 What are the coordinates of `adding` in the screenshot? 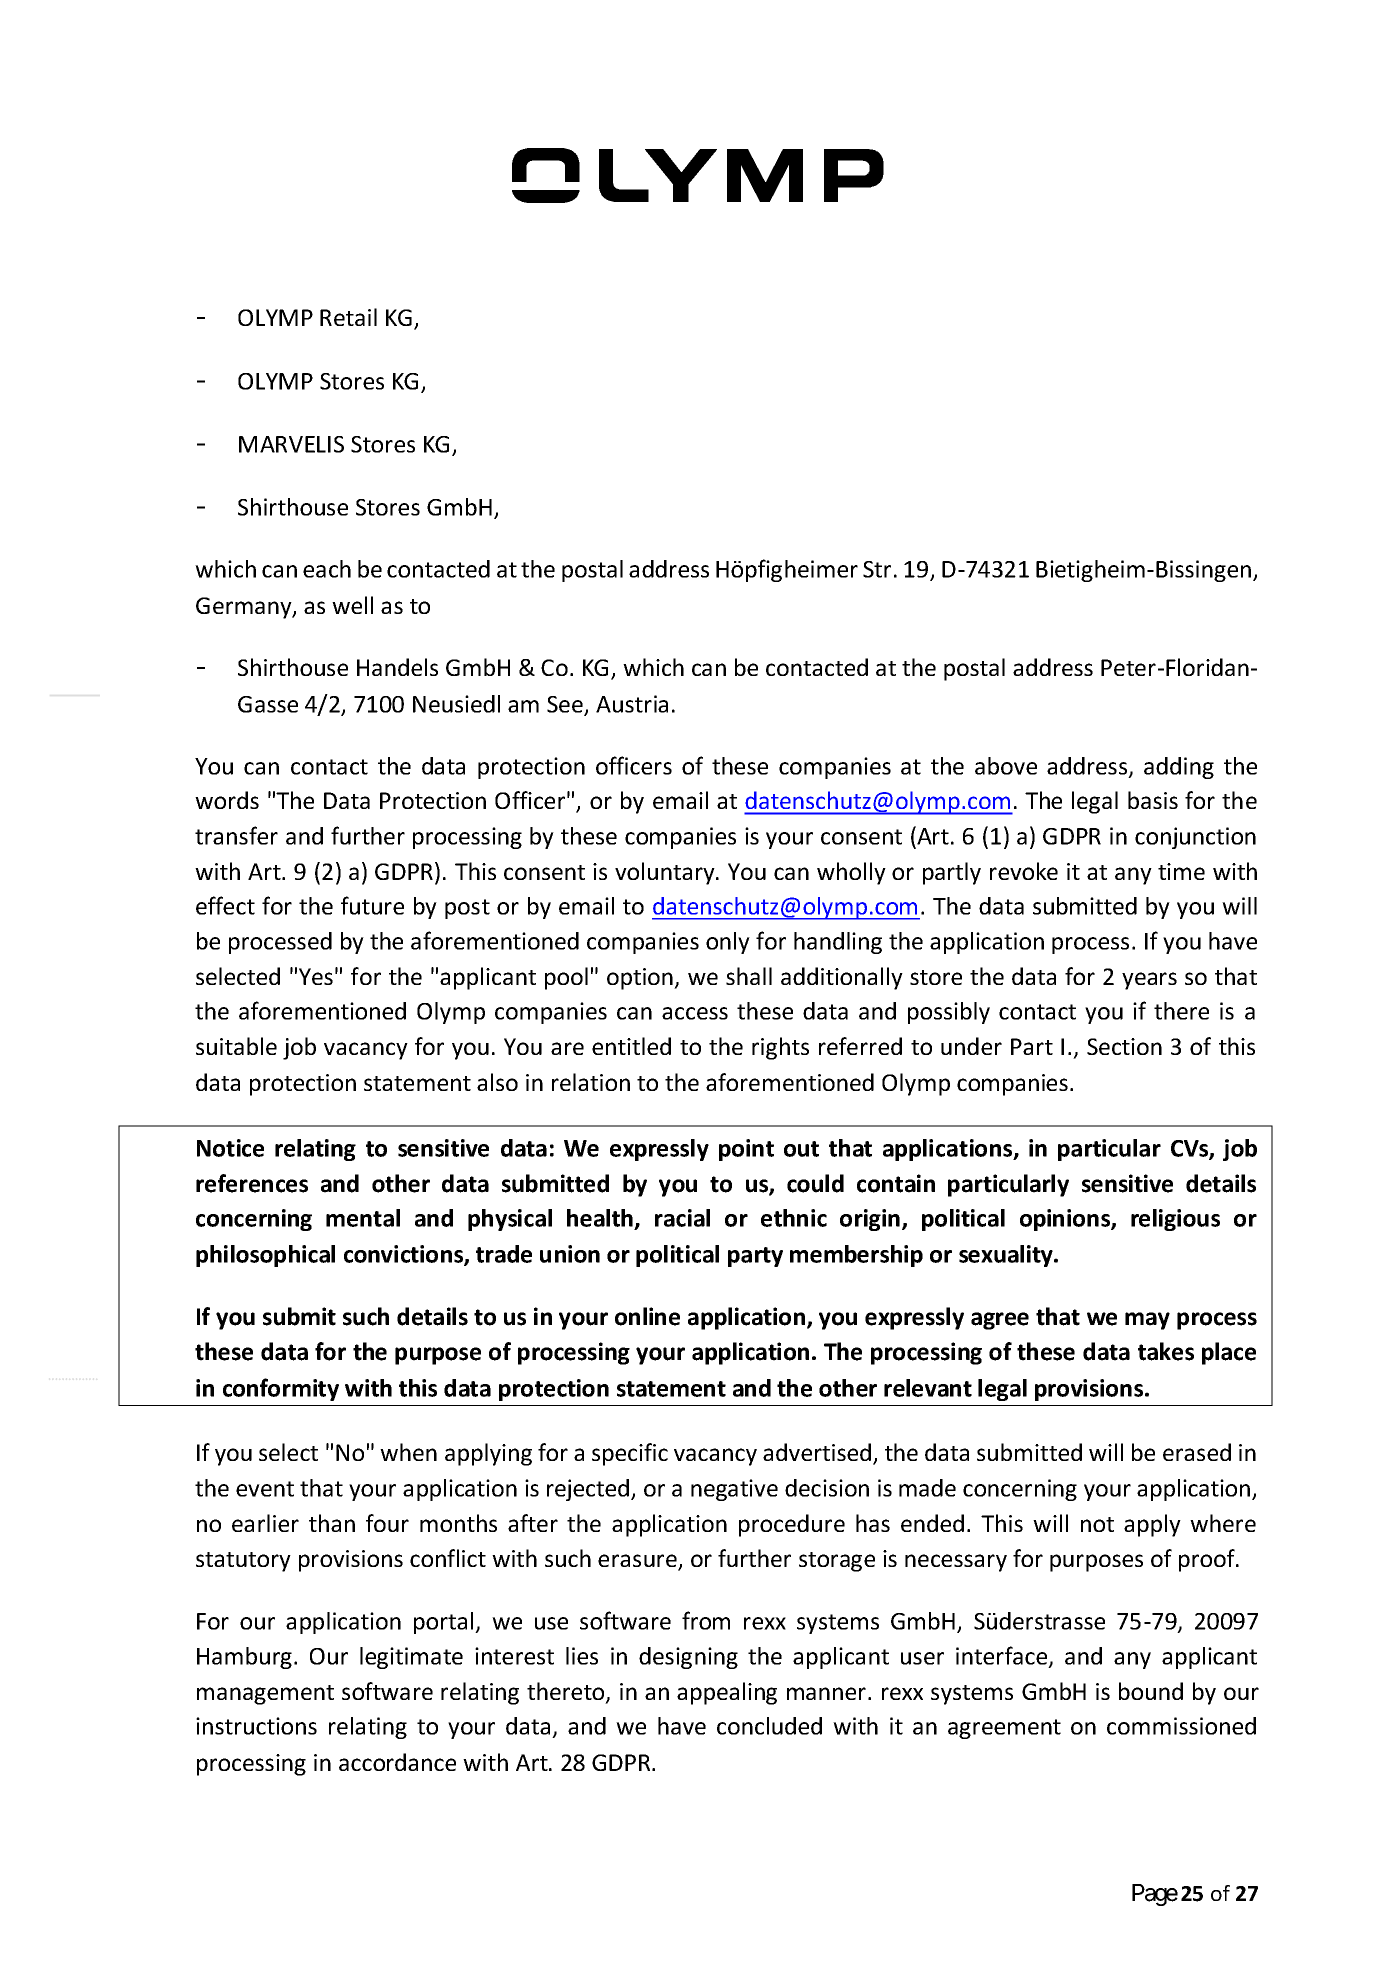 It's located at (1179, 768).
